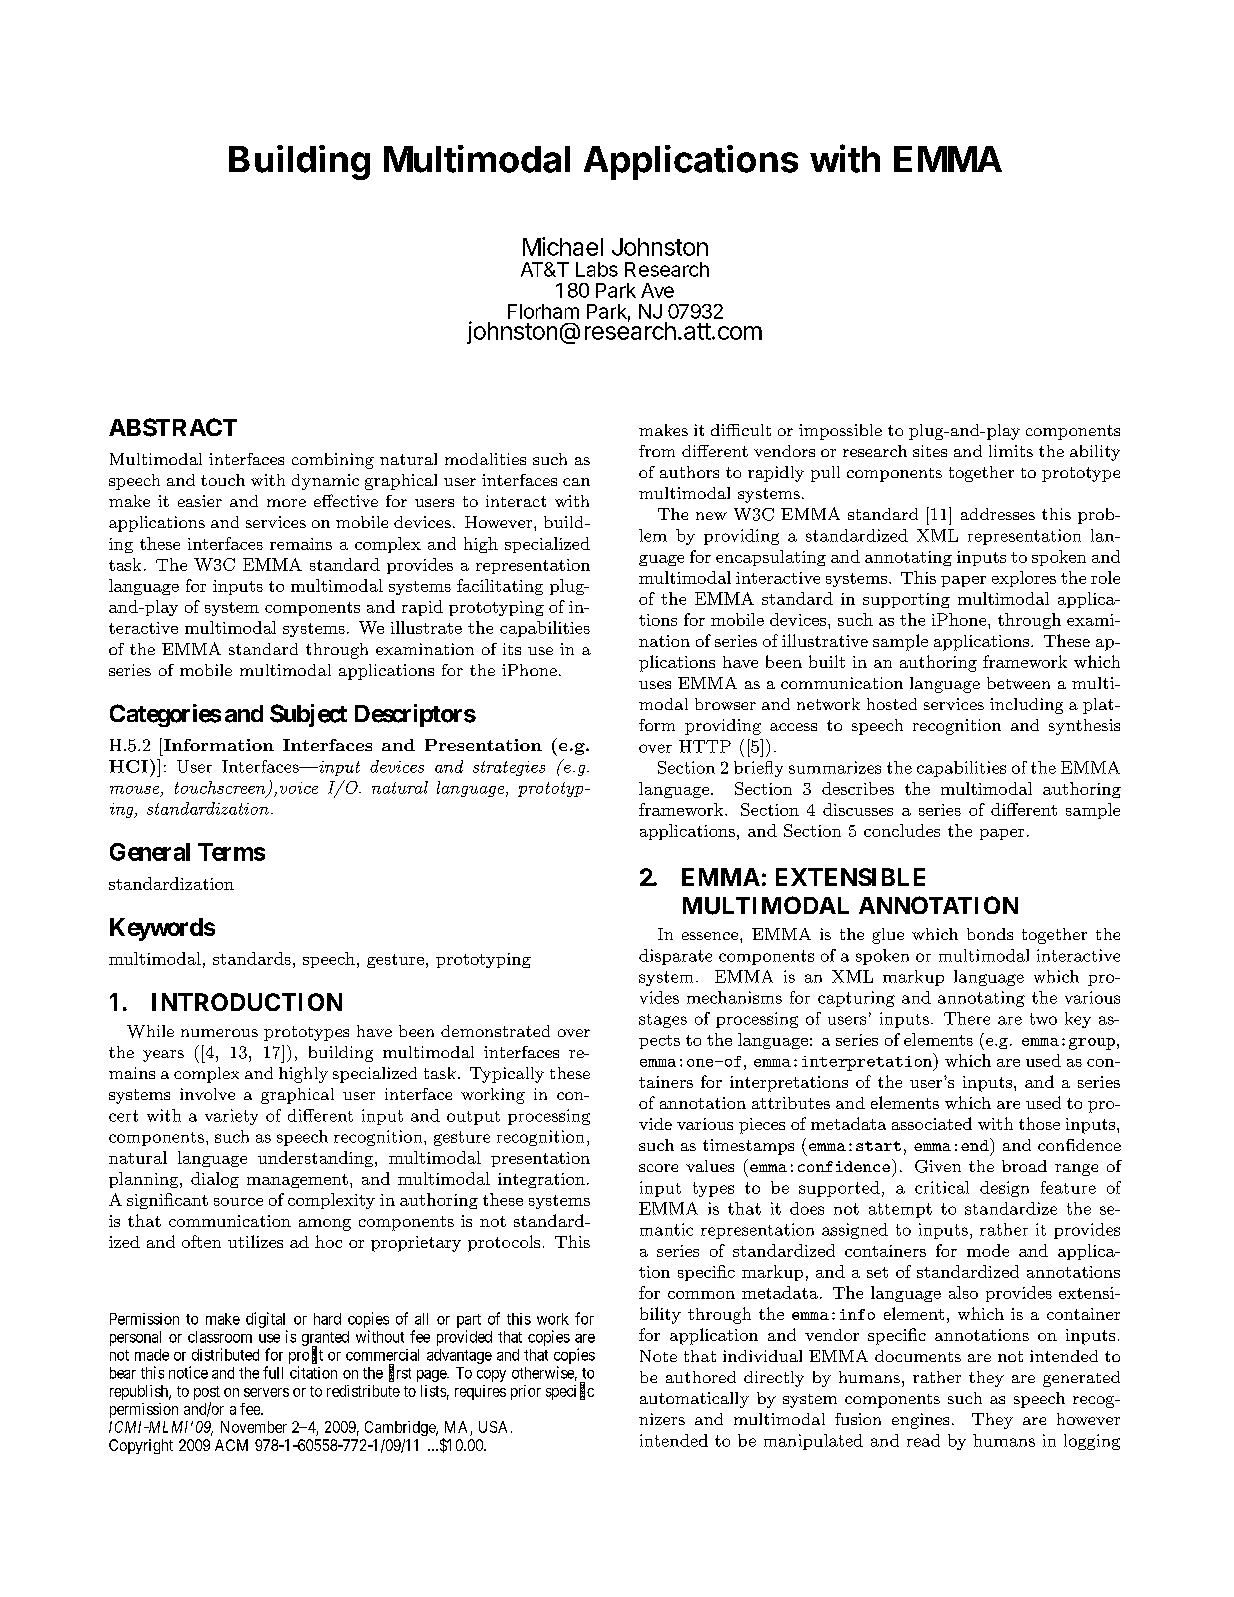 The width and height of the image is (1234, 1597). Describe the element at coordinates (173, 427) in the image. I see `ABSTRACT` at that location.
